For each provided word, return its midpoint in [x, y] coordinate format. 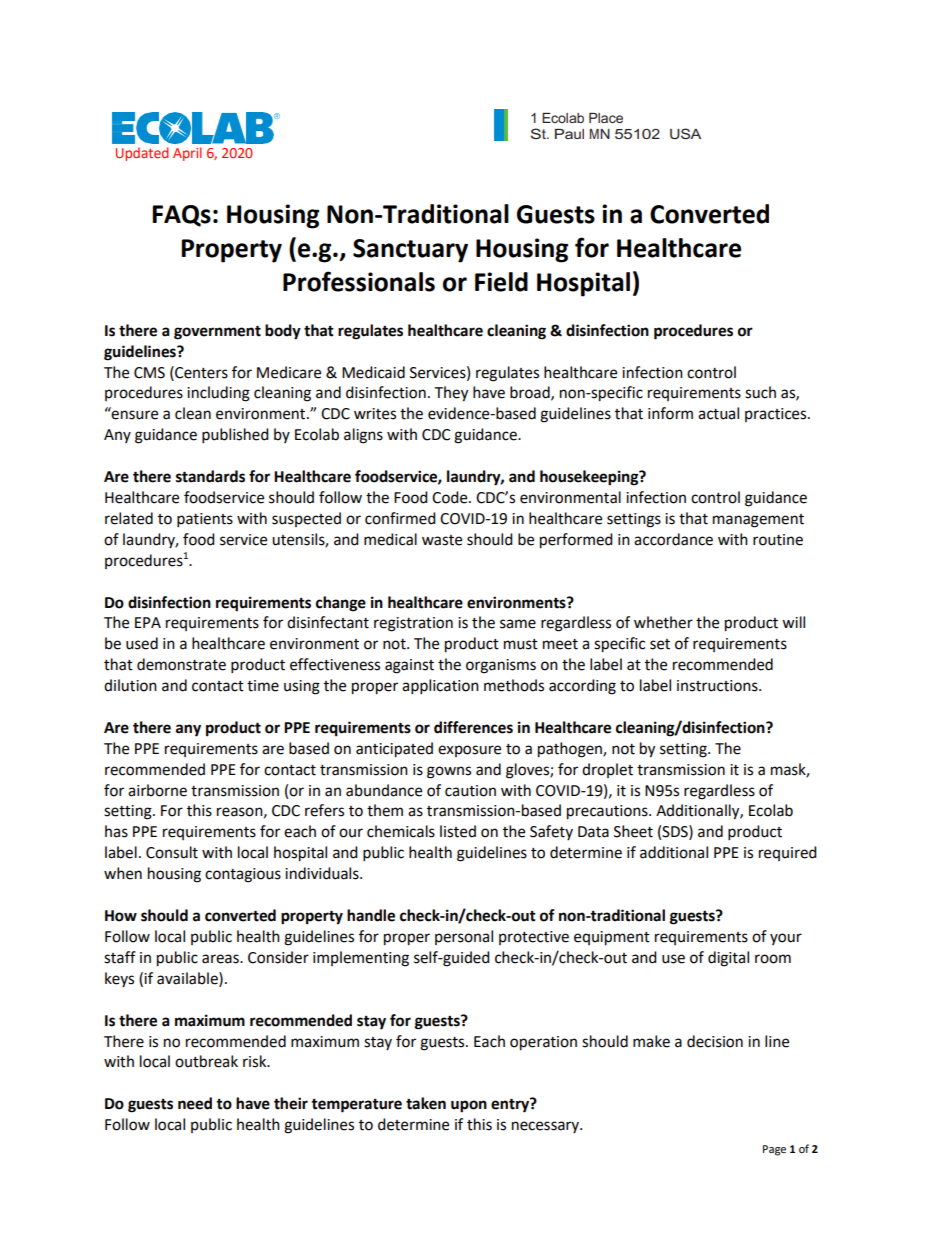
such [760, 392]
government [217, 332]
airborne [157, 790]
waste [442, 540]
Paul [569, 134]
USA [685, 133]
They [451, 394]
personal [464, 937]
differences [473, 727]
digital [728, 959]
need [195, 1103]
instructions [718, 686]
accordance [673, 539]
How [121, 916]
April [187, 154]
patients [205, 520]
